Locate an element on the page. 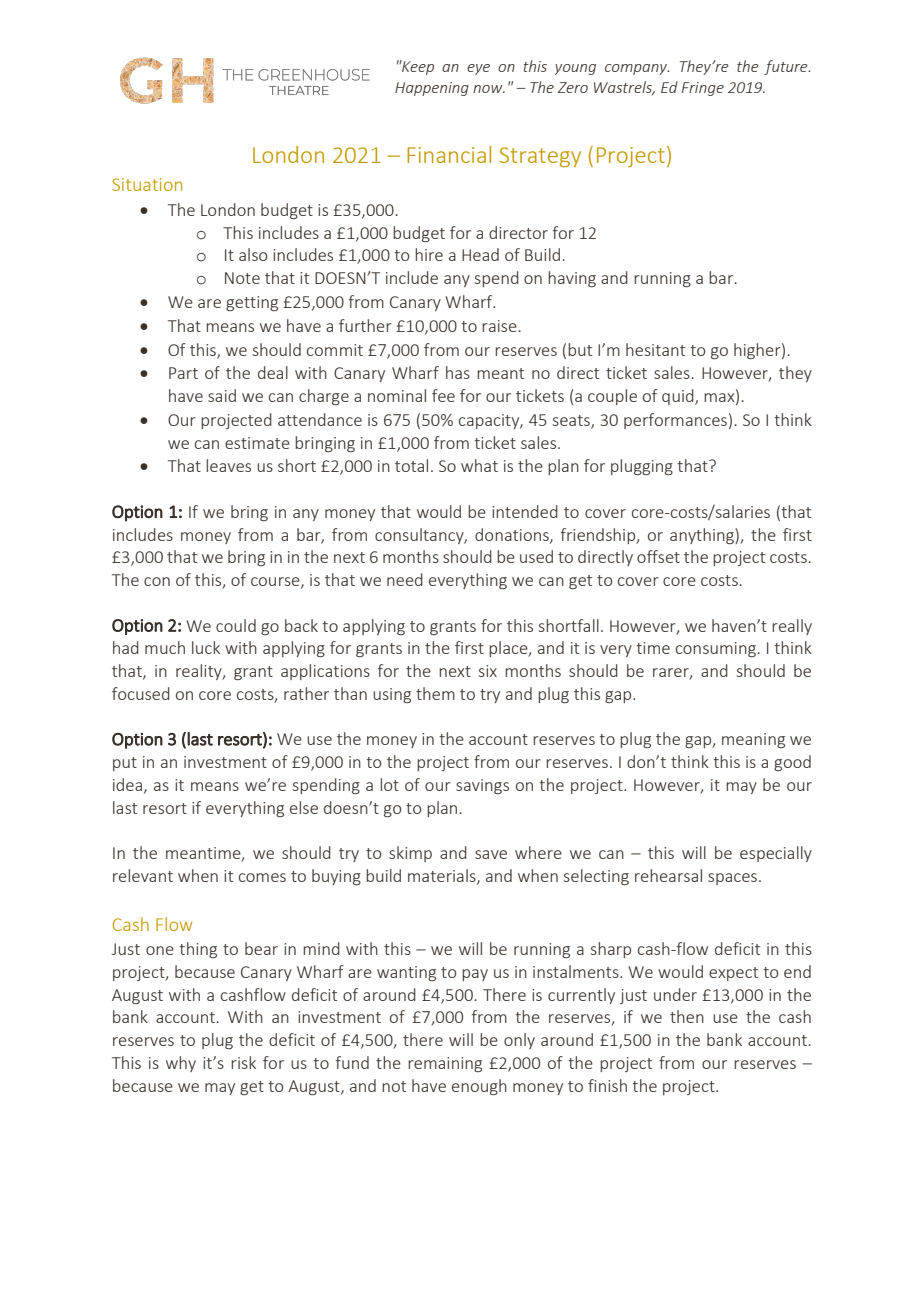 The image size is (924, 1308). hesitant is located at coordinates (655, 349).
